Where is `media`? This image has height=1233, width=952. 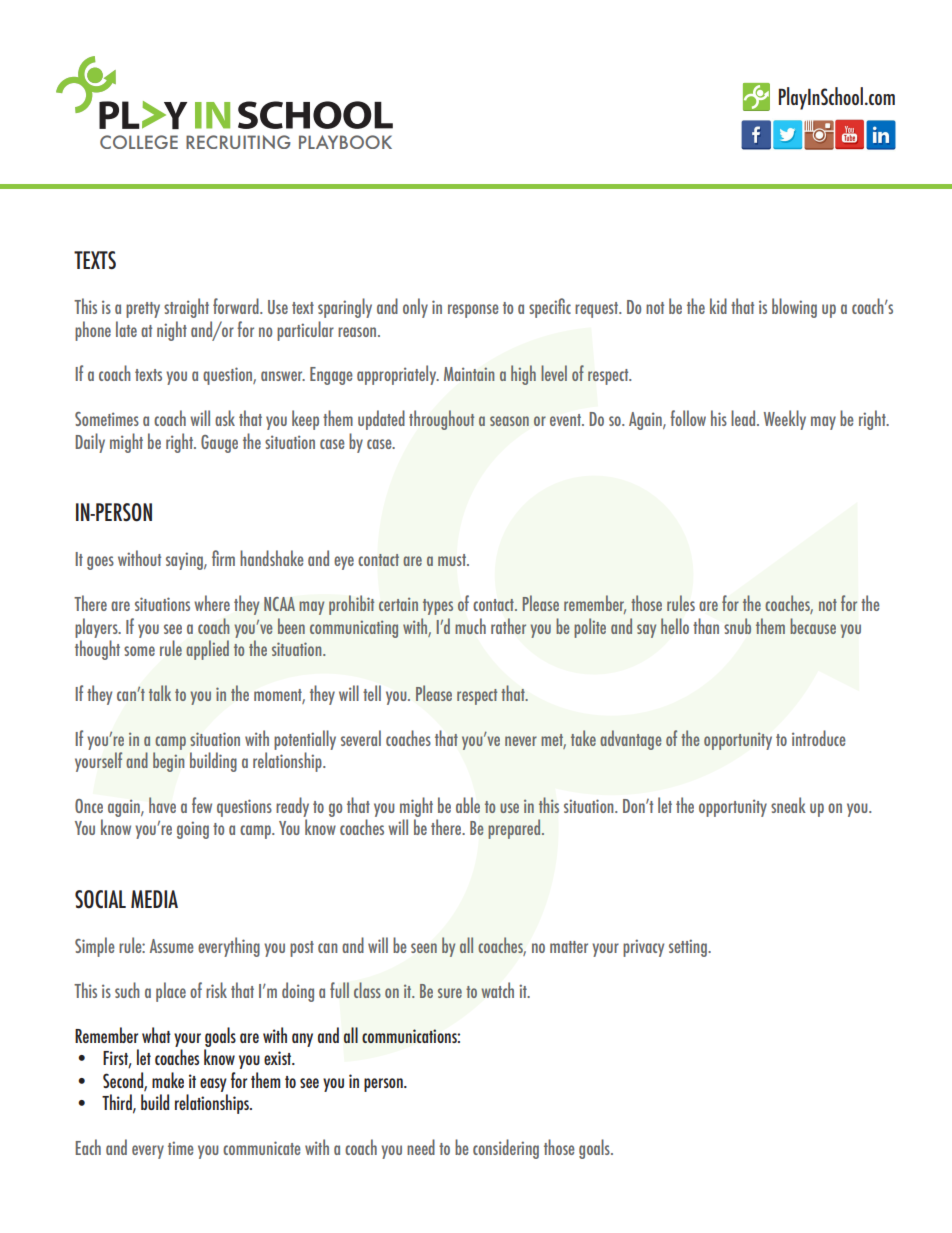
media is located at coordinates (154, 899).
